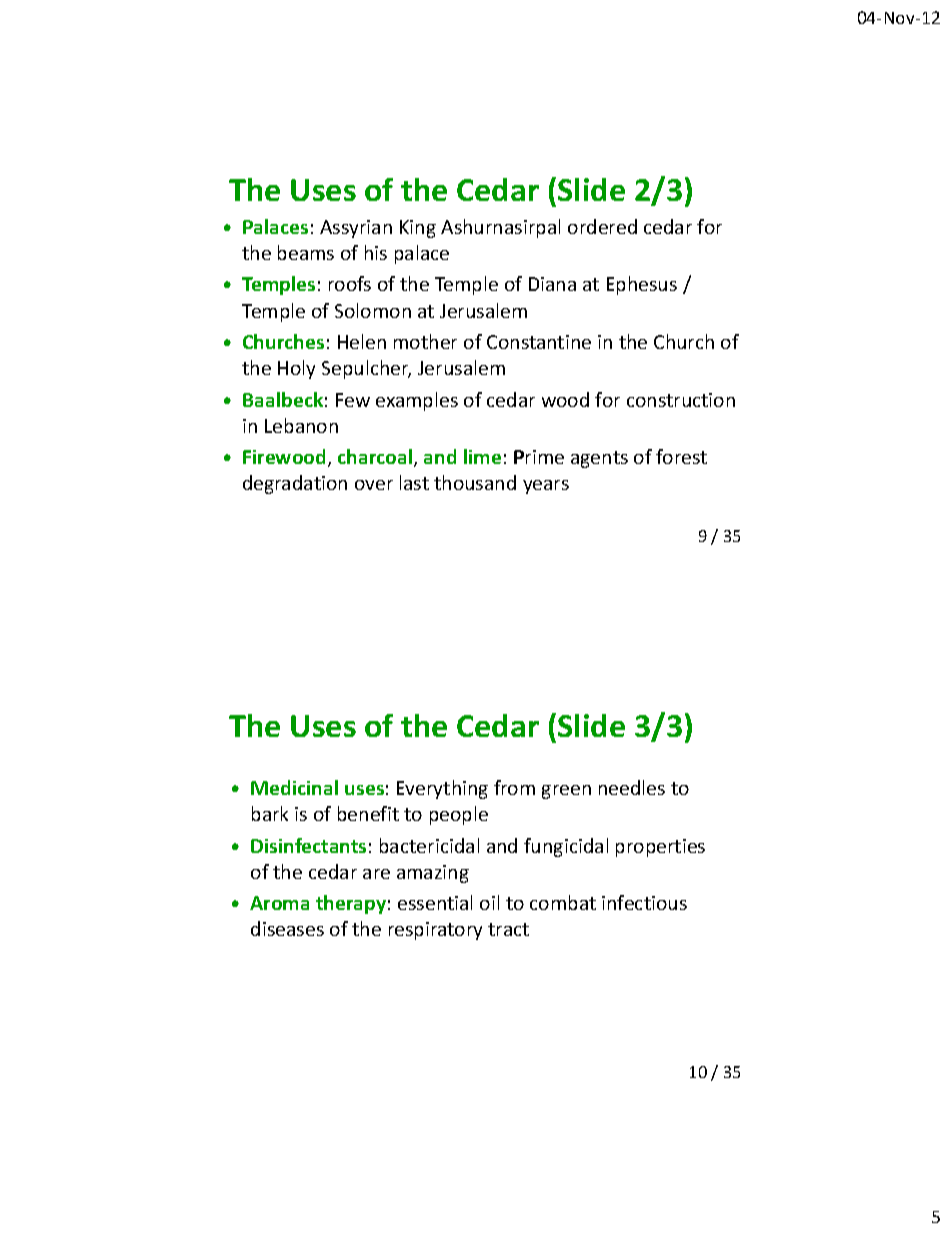  Describe the element at coordinates (602, 226) in the screenshot. I see `ordered` at that location.
